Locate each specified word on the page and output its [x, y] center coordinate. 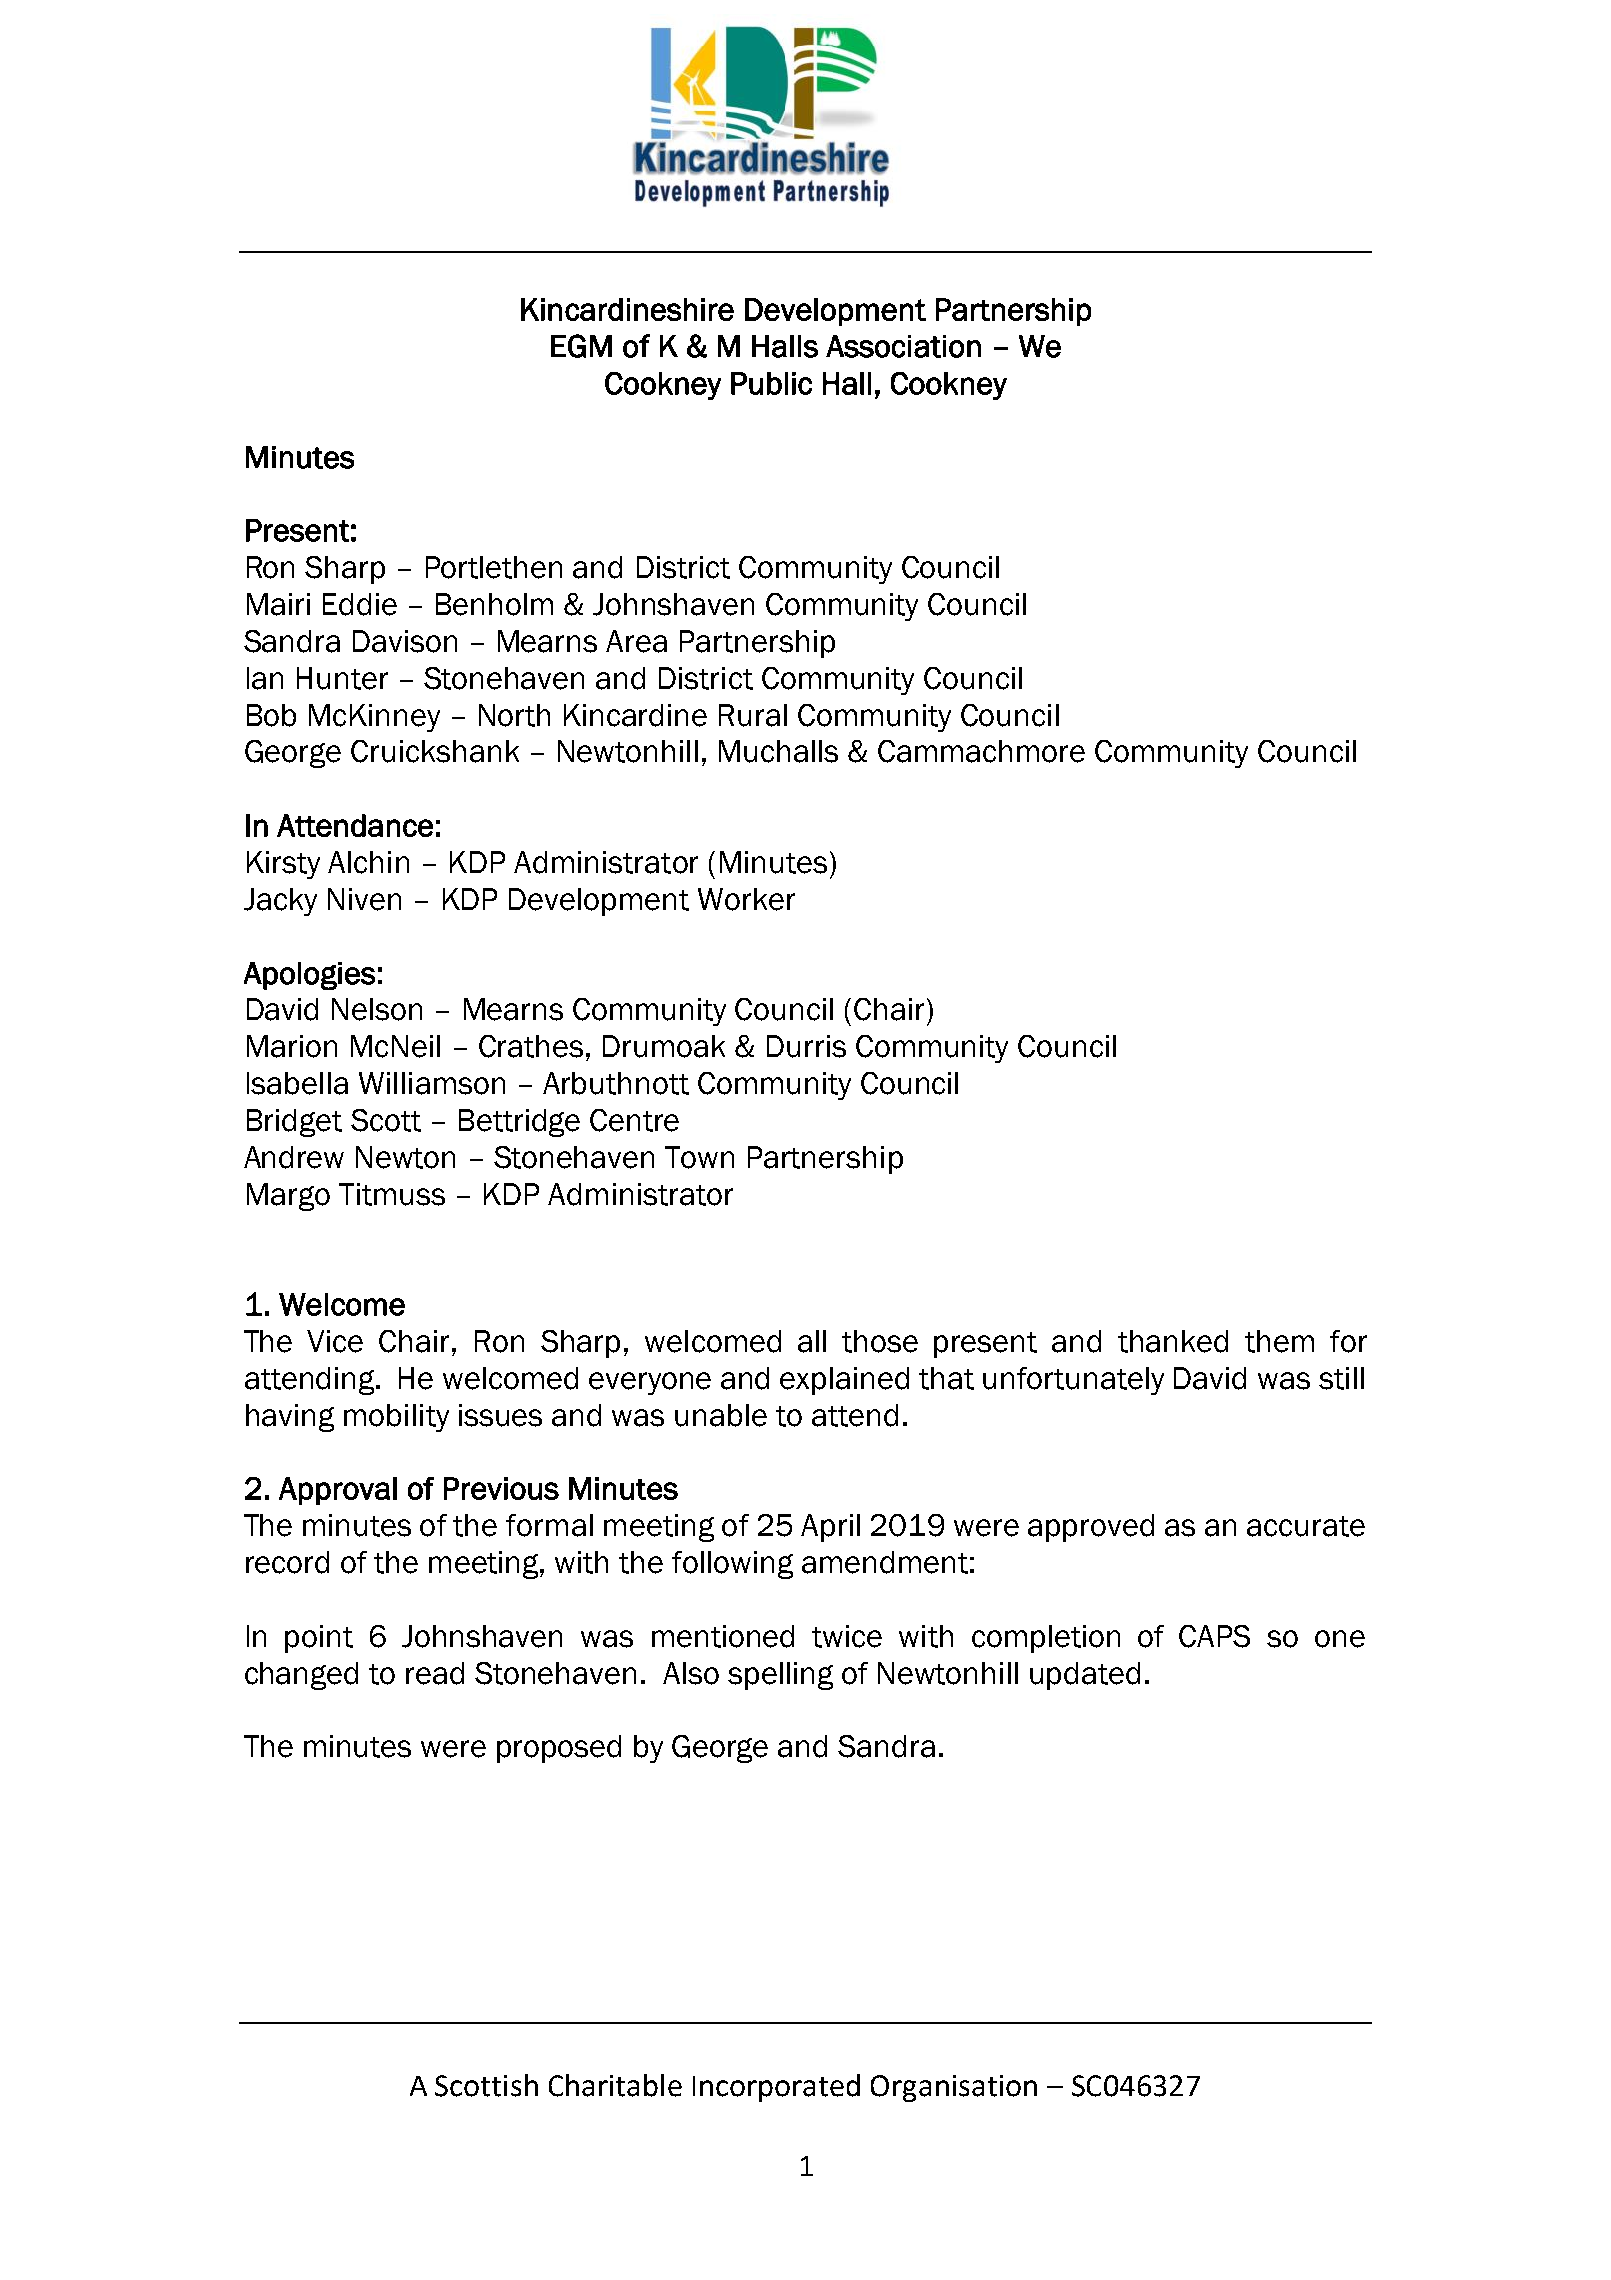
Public [771, 383]
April [830, 1528]
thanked [1173, 1341]
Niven [364, 899]
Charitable [615, 2085]
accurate [1306, 1526]
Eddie [360, 604]
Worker [746, 899]
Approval [338, 1491]
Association [903, 346]
